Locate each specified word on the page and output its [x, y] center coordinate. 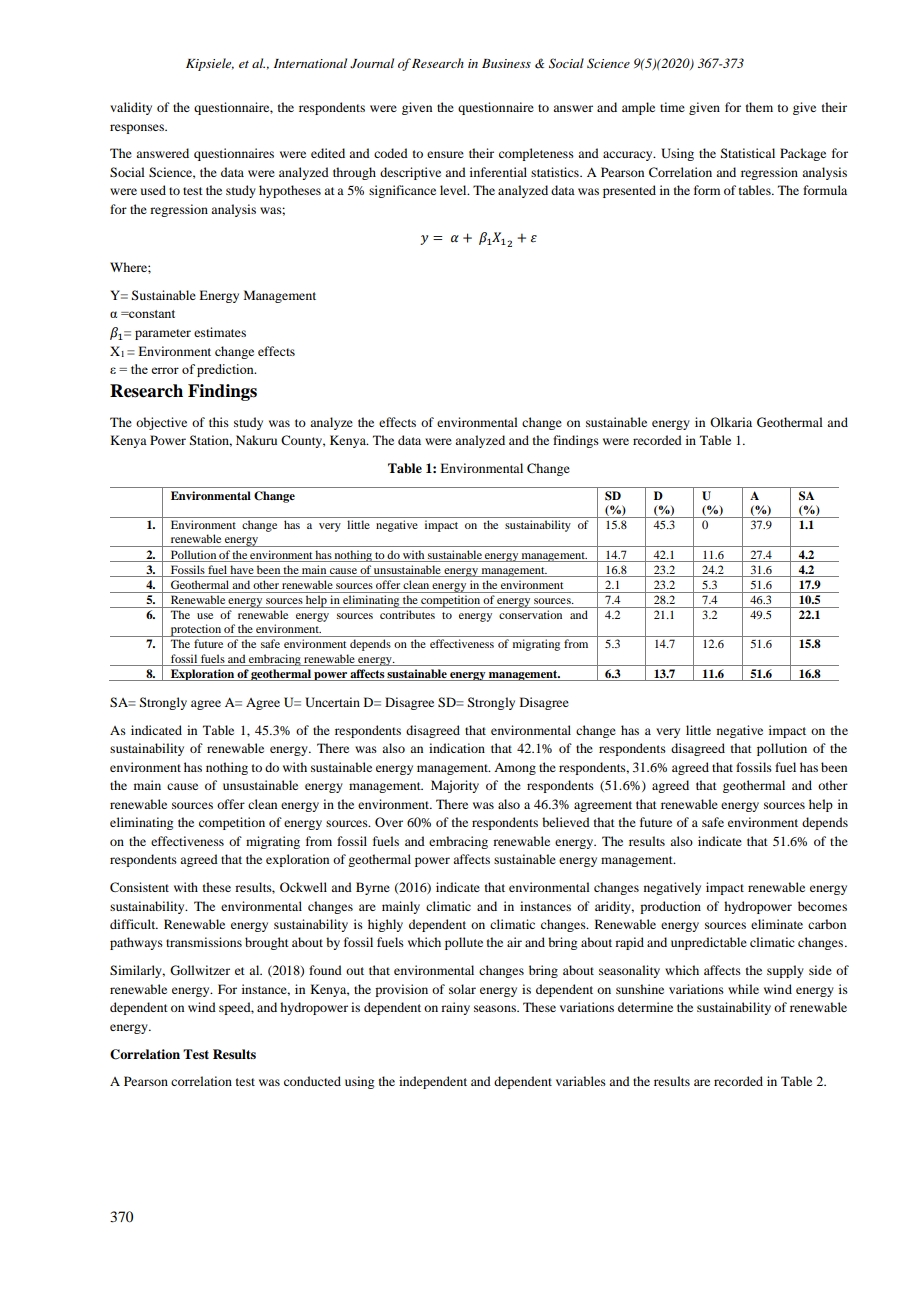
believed [566, 822]
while [743, 989]
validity [131, 108]
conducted [312, 1081]
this [219, 422]
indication [457, 748]
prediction [226, 370]
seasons [496, 1008]
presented [629, 191]
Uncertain [332, 702]
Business [506, 63]
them [759, 107]
